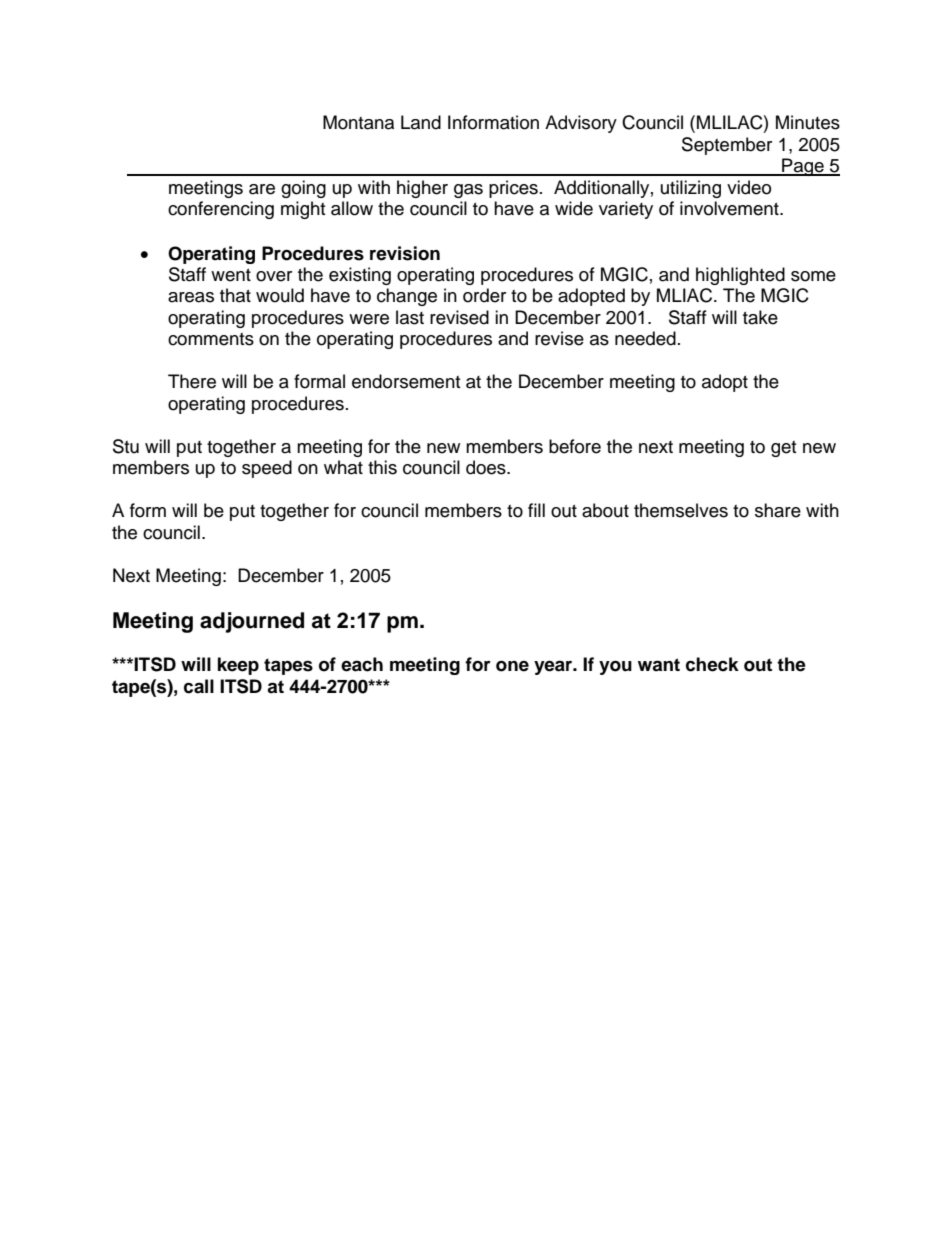  Describe the element at coordinates (406, 381) in the document. I see `endorsement` at that location.
